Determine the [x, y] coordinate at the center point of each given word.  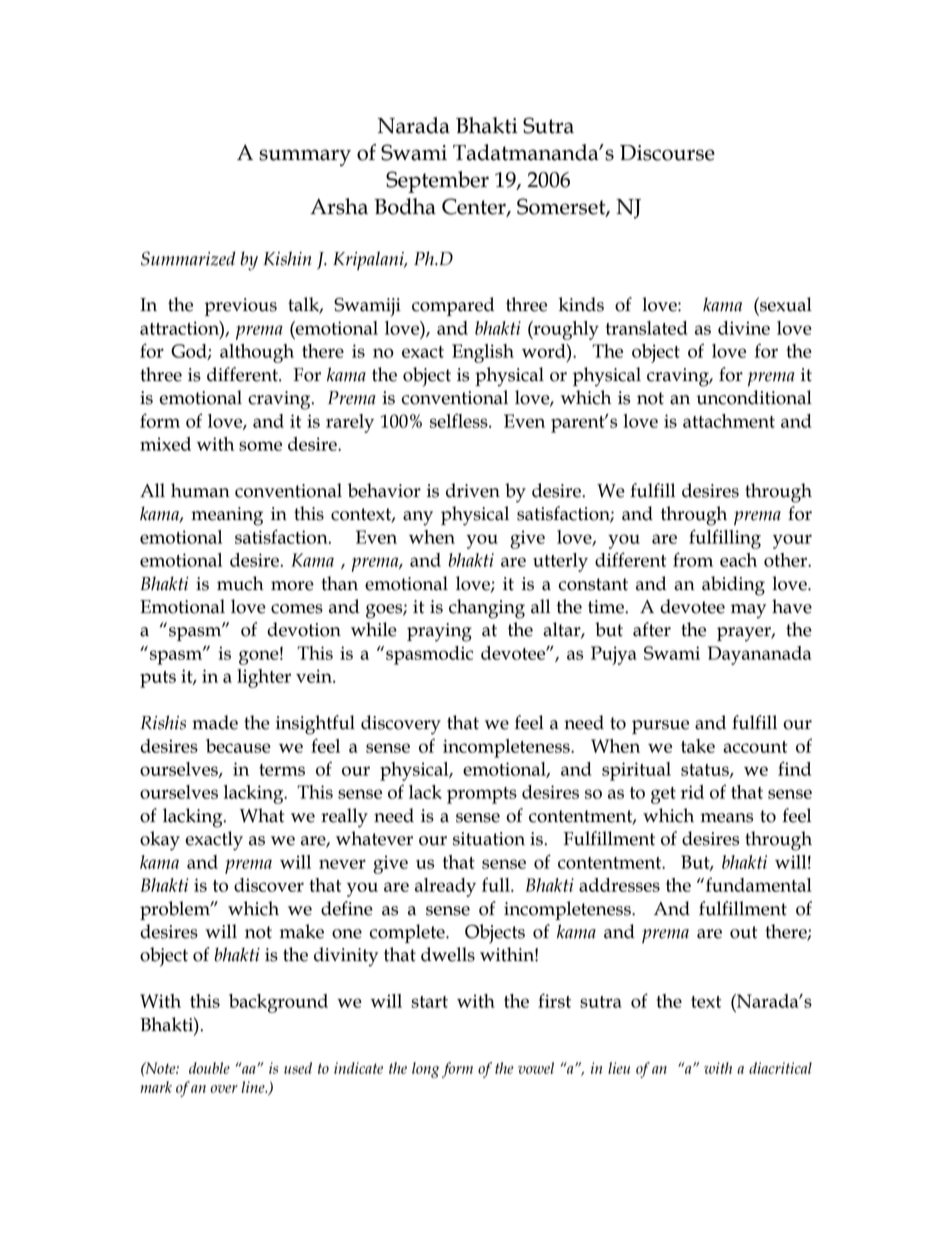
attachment [729, 421]
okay [160, 841]
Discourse [667, 153]
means [727, 818]
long [425, 1070]
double [209, 1068]
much [240, 583]
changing [487, 609]
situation [489, 839]
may [748, 611]
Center [475, 207]
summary [305, 157]
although [257, 353]
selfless [460, 420]
